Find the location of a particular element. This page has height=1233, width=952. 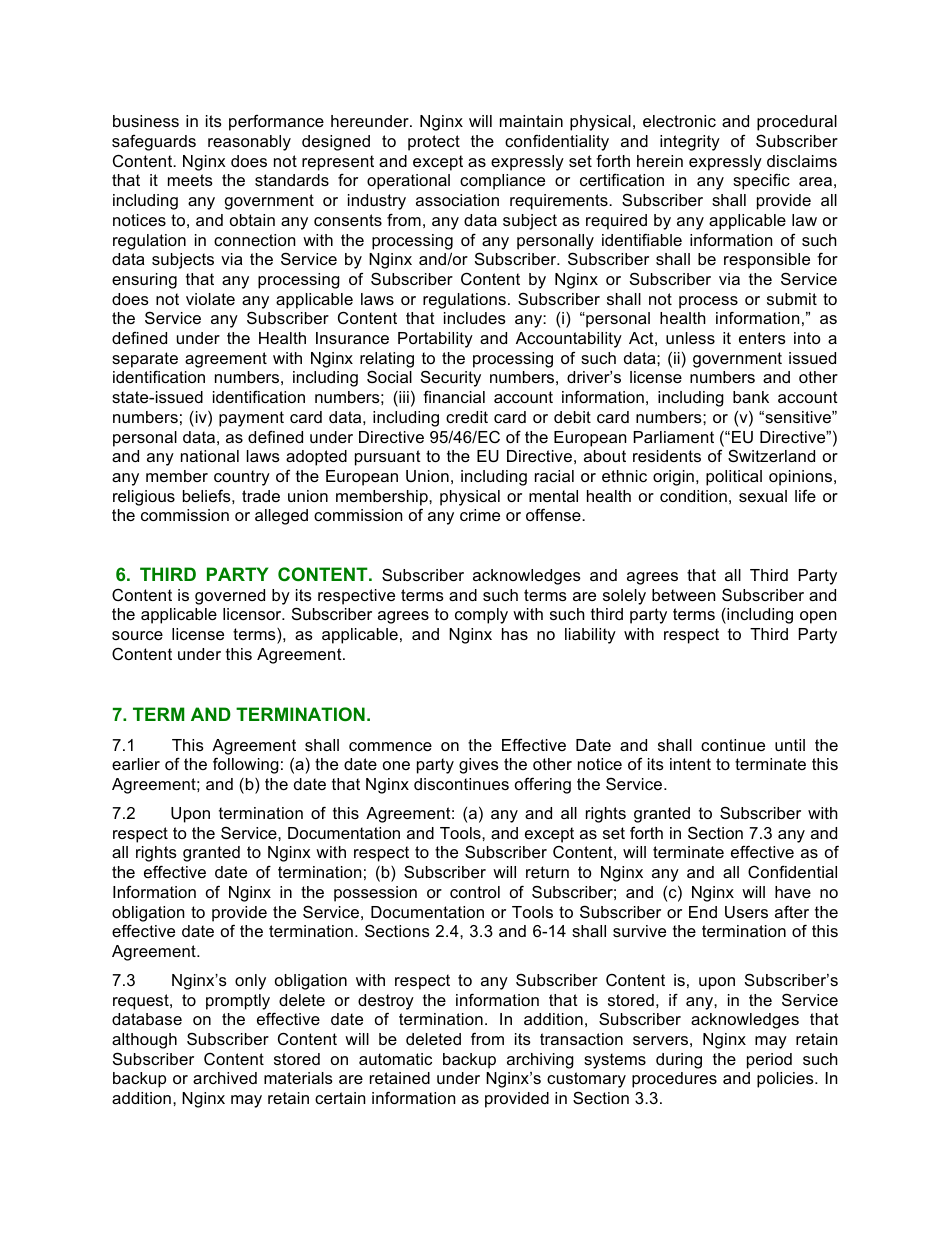

political is located at coordinates (734, 478).
